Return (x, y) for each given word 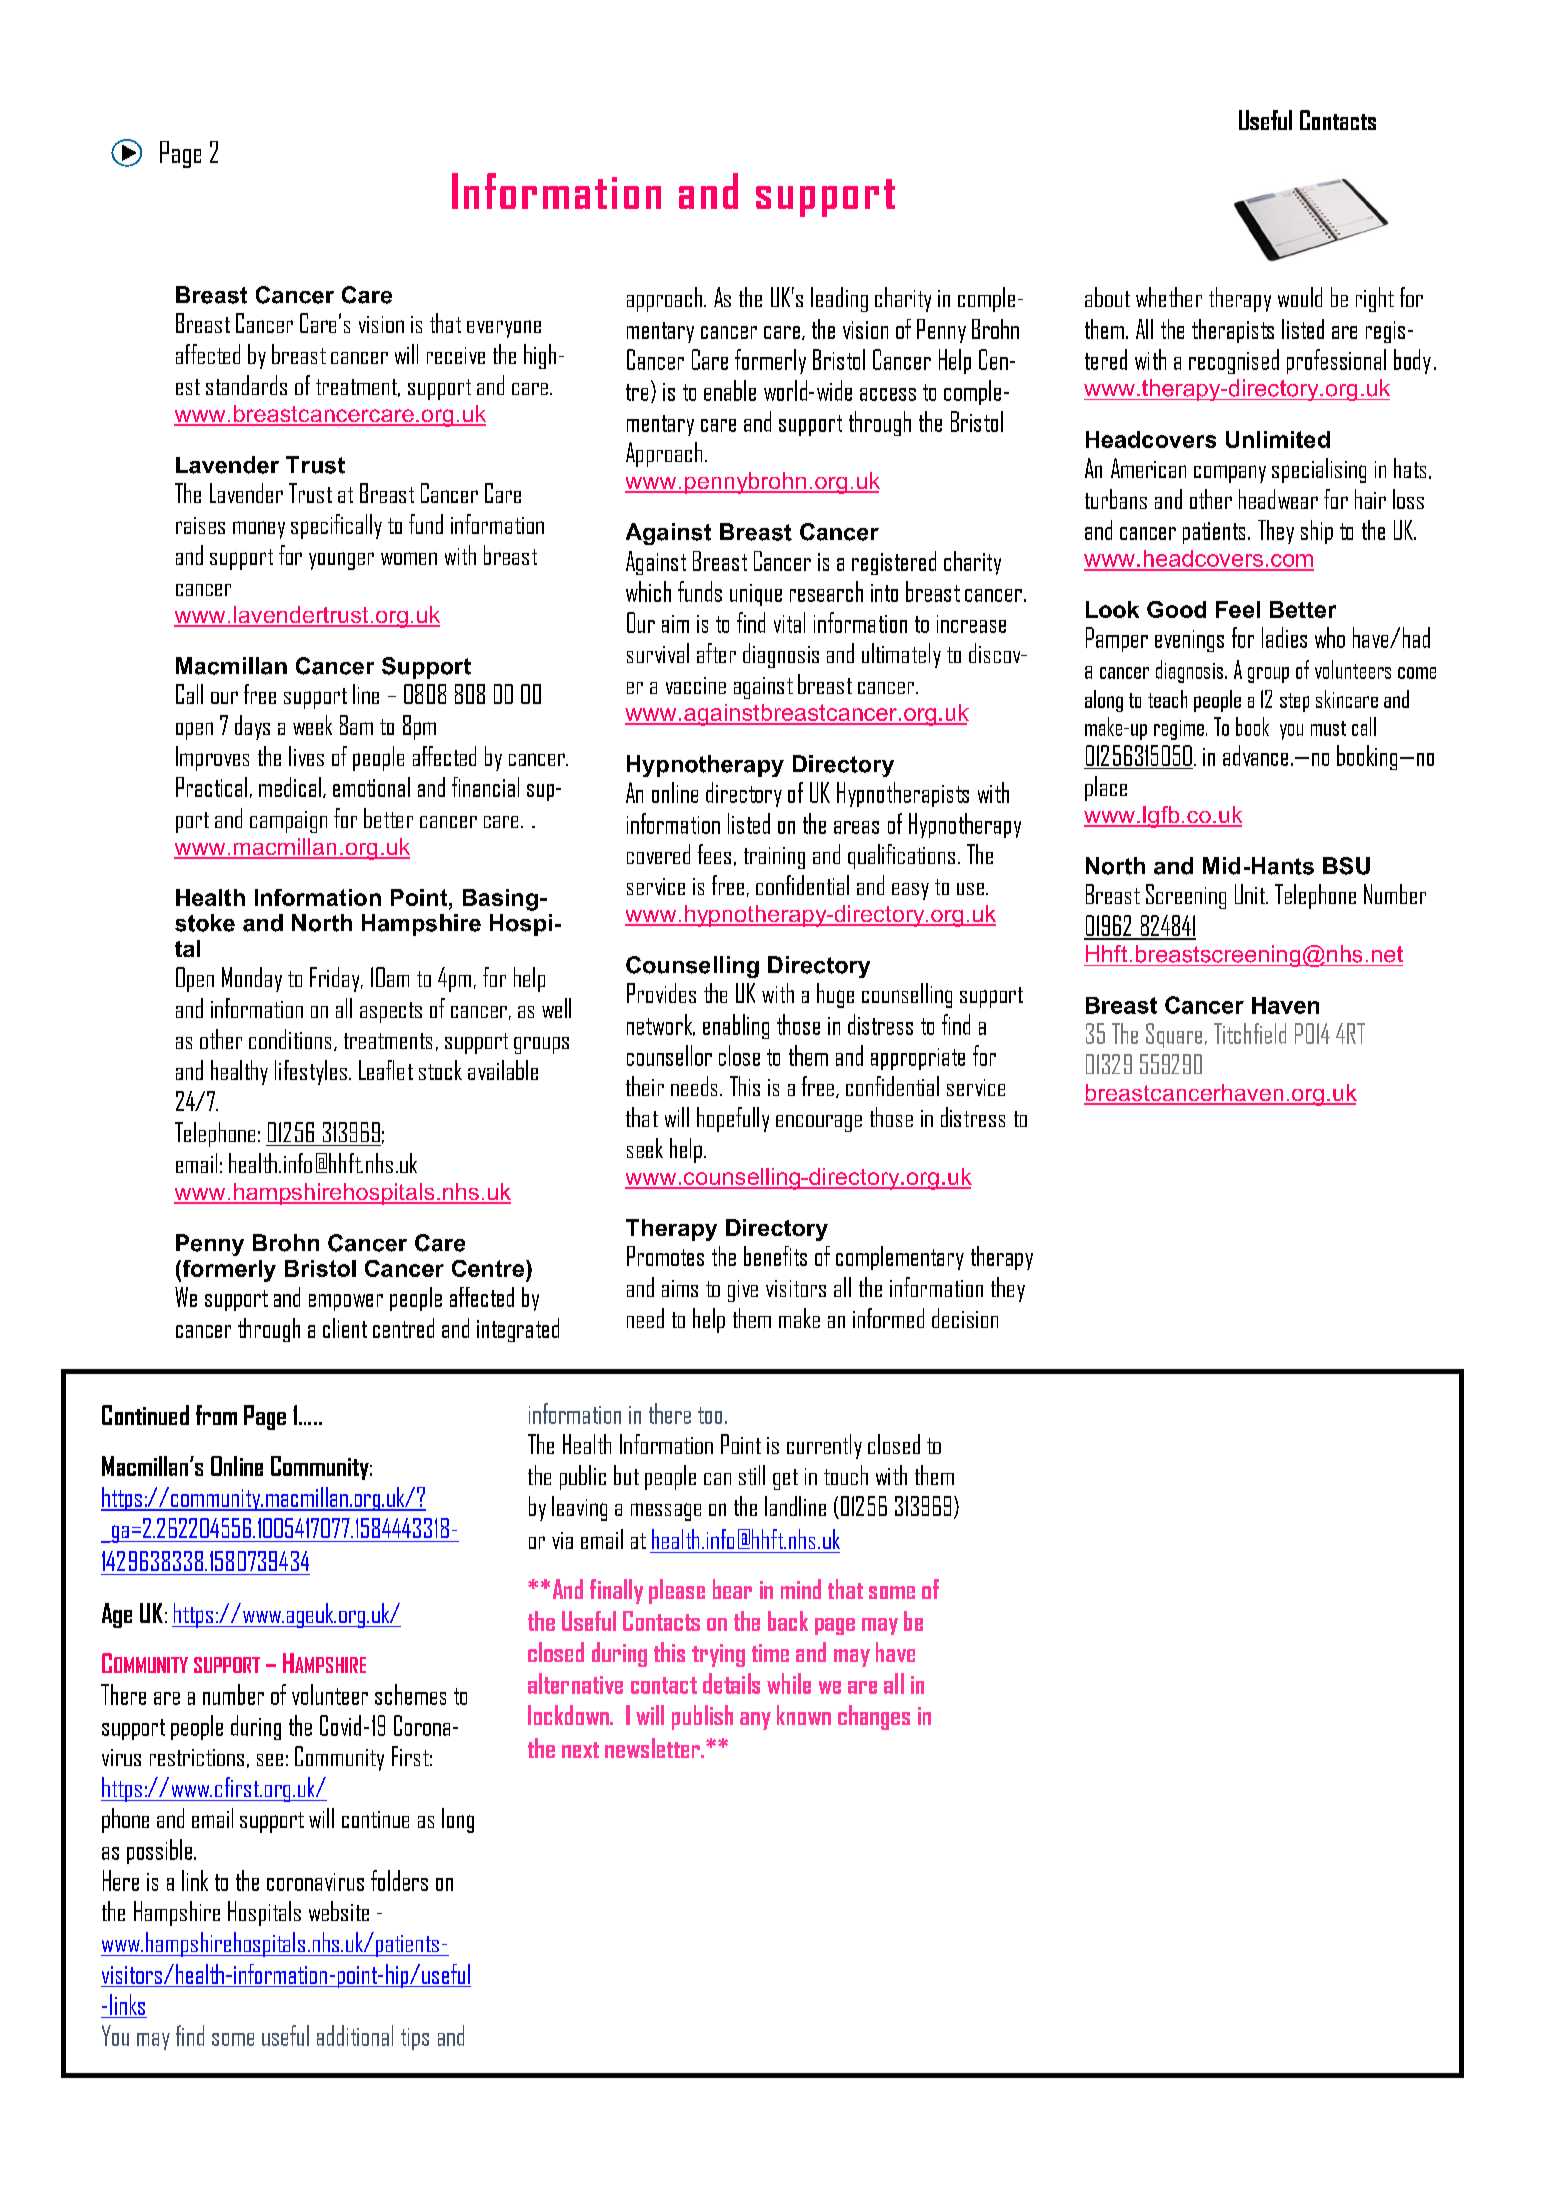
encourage (819, 1123)
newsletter (653, 1748)
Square (1174, 1035)
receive (456, 355)
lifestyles (311, 1072)
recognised (1234, 361)
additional (355, 2035)
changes (874, 1717)
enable (730, 390)
